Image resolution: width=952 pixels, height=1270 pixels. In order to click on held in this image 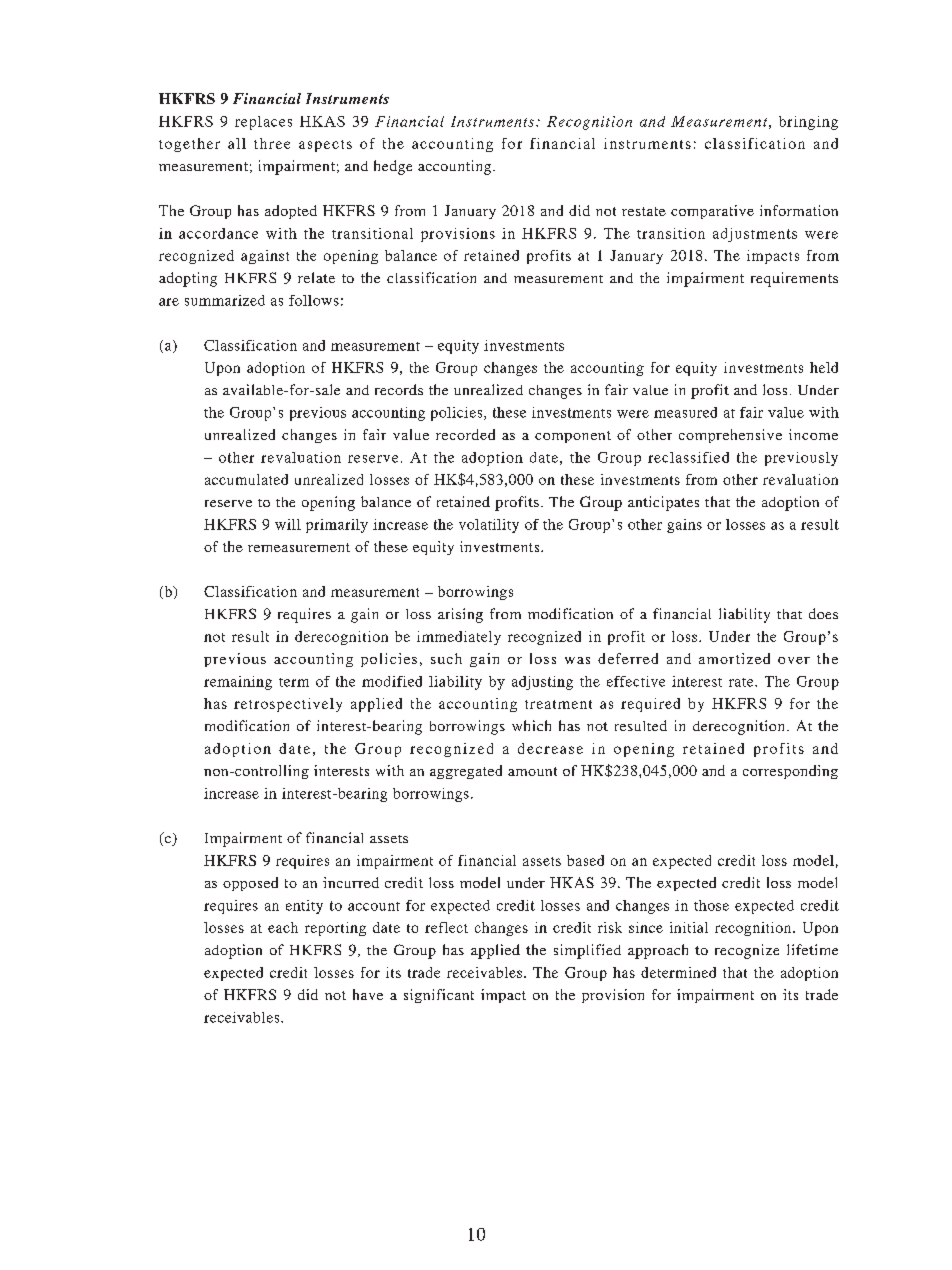, I will do `click(824, 367)`.
